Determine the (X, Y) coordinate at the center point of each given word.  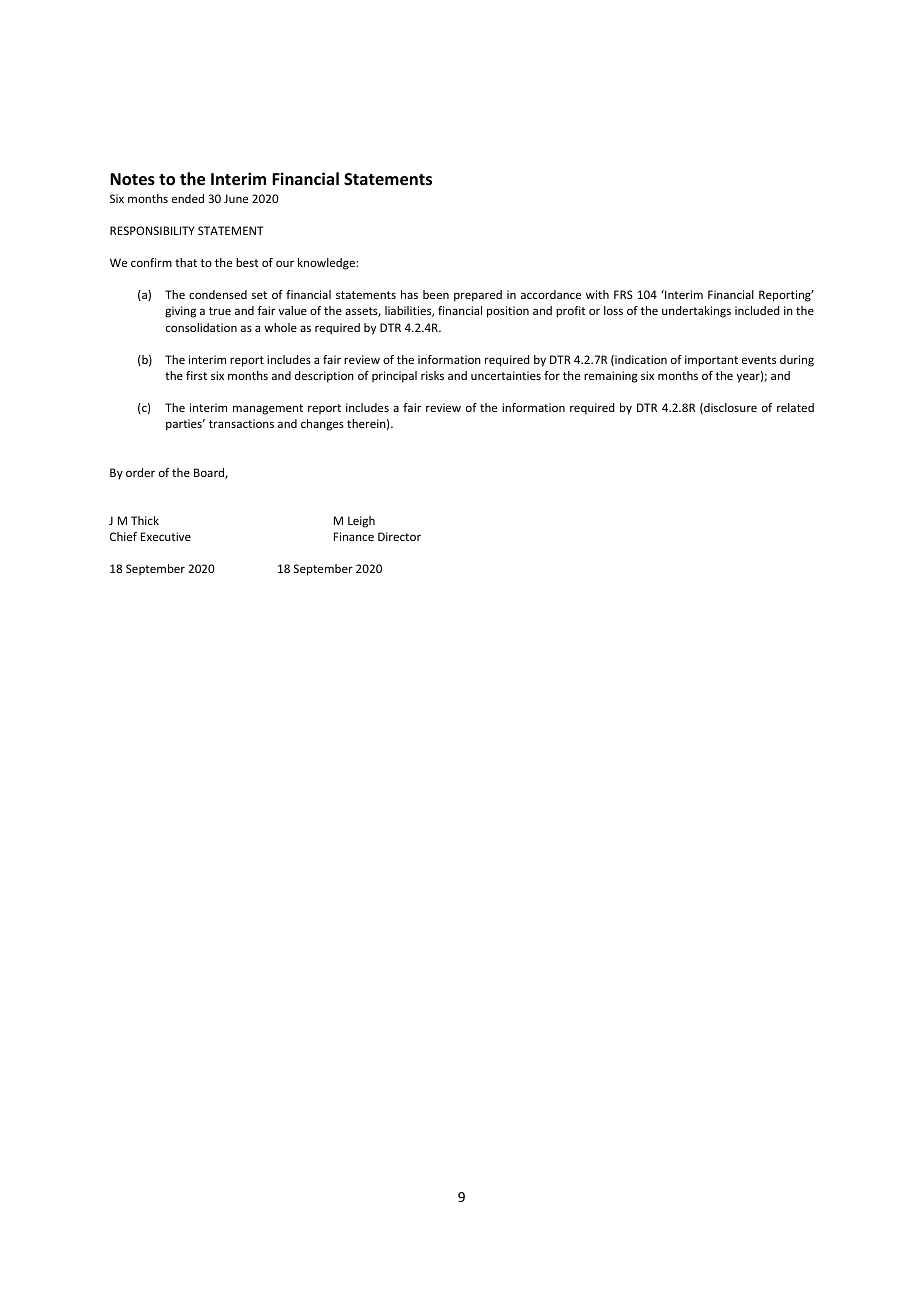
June (236, 198)
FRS (623, 294)
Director (399, 536)
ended (188, 198)
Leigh (361, 522)
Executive (166, 536)
